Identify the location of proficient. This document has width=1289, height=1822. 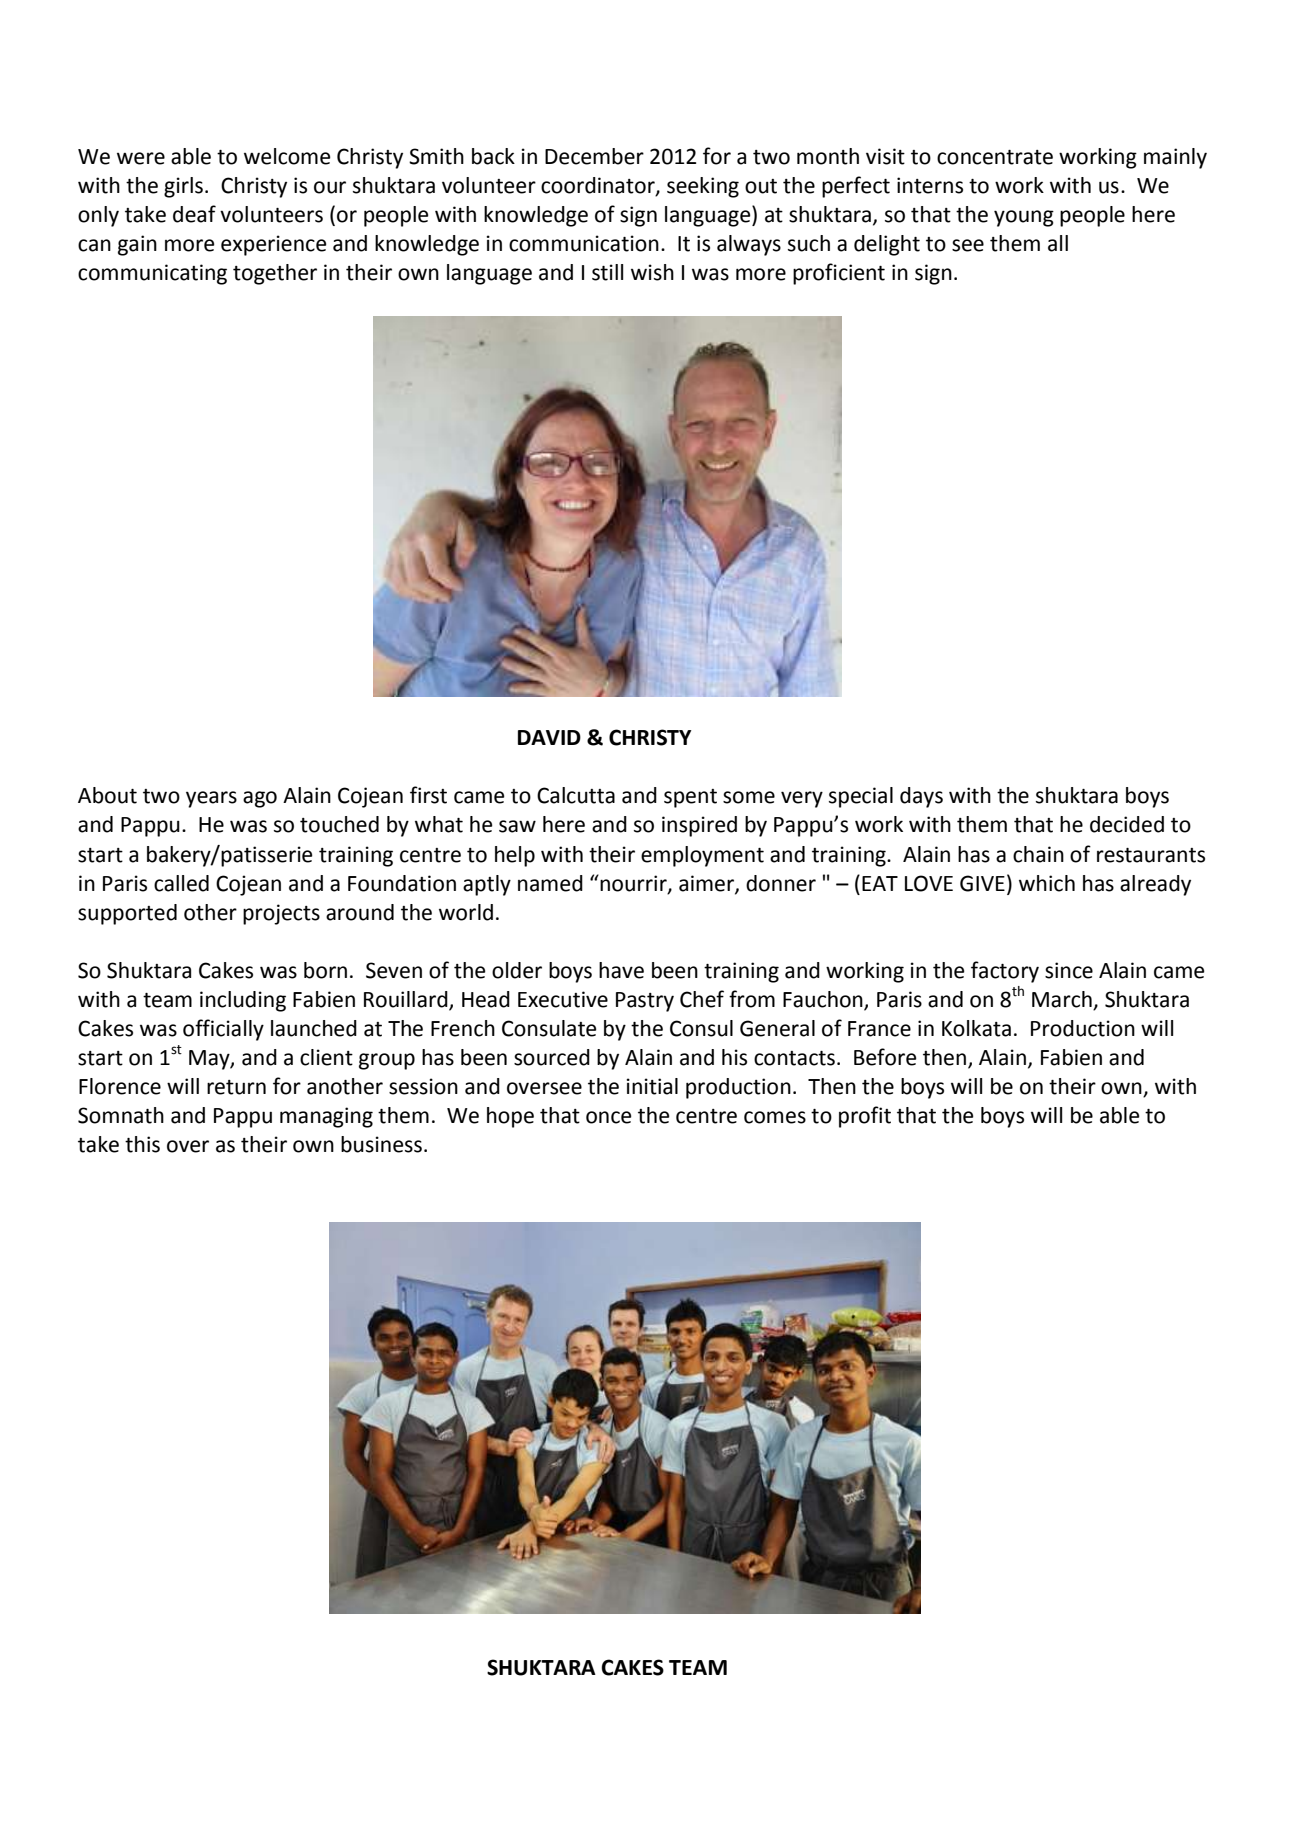
(839, 274).
